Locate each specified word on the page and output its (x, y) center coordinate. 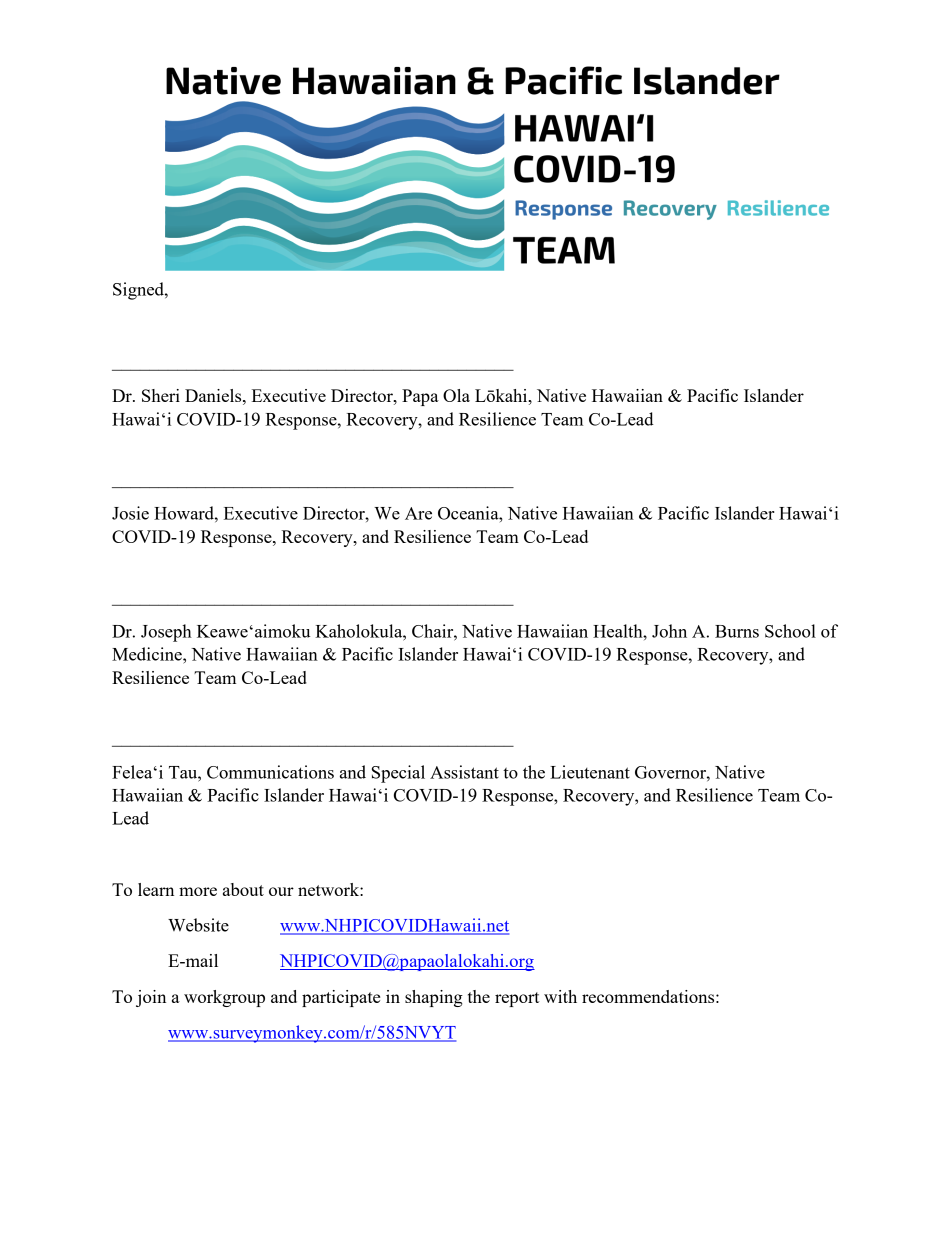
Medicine (148, 654)
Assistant (464, 772)
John (669, 631)
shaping (434, 998)
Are (418, 513)
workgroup (224, 998)
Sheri (161, 395)
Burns (737, 631)
